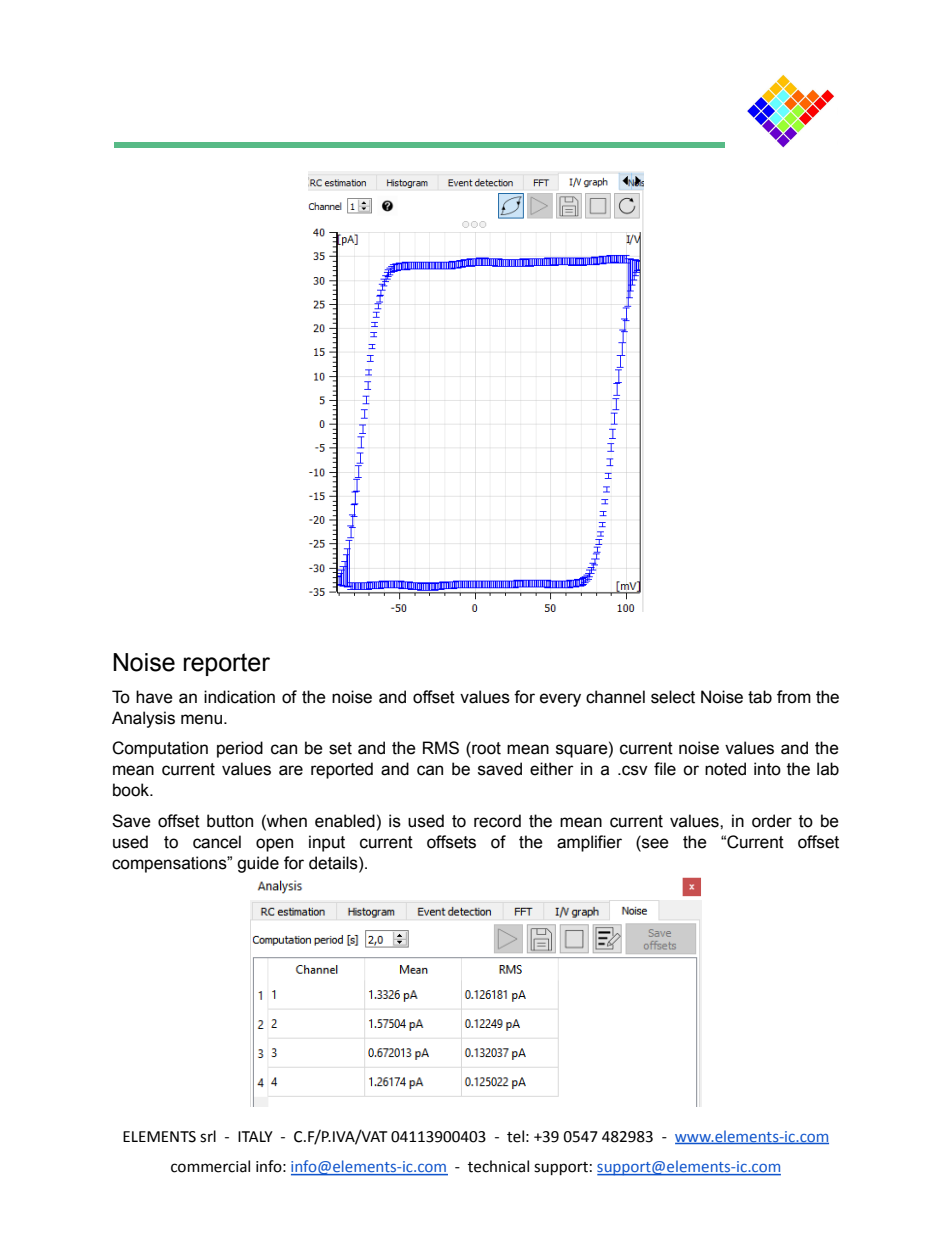  What do you see at coordinates (132, 790) in the document?
I see `book` at bounding box center [132, 790].
